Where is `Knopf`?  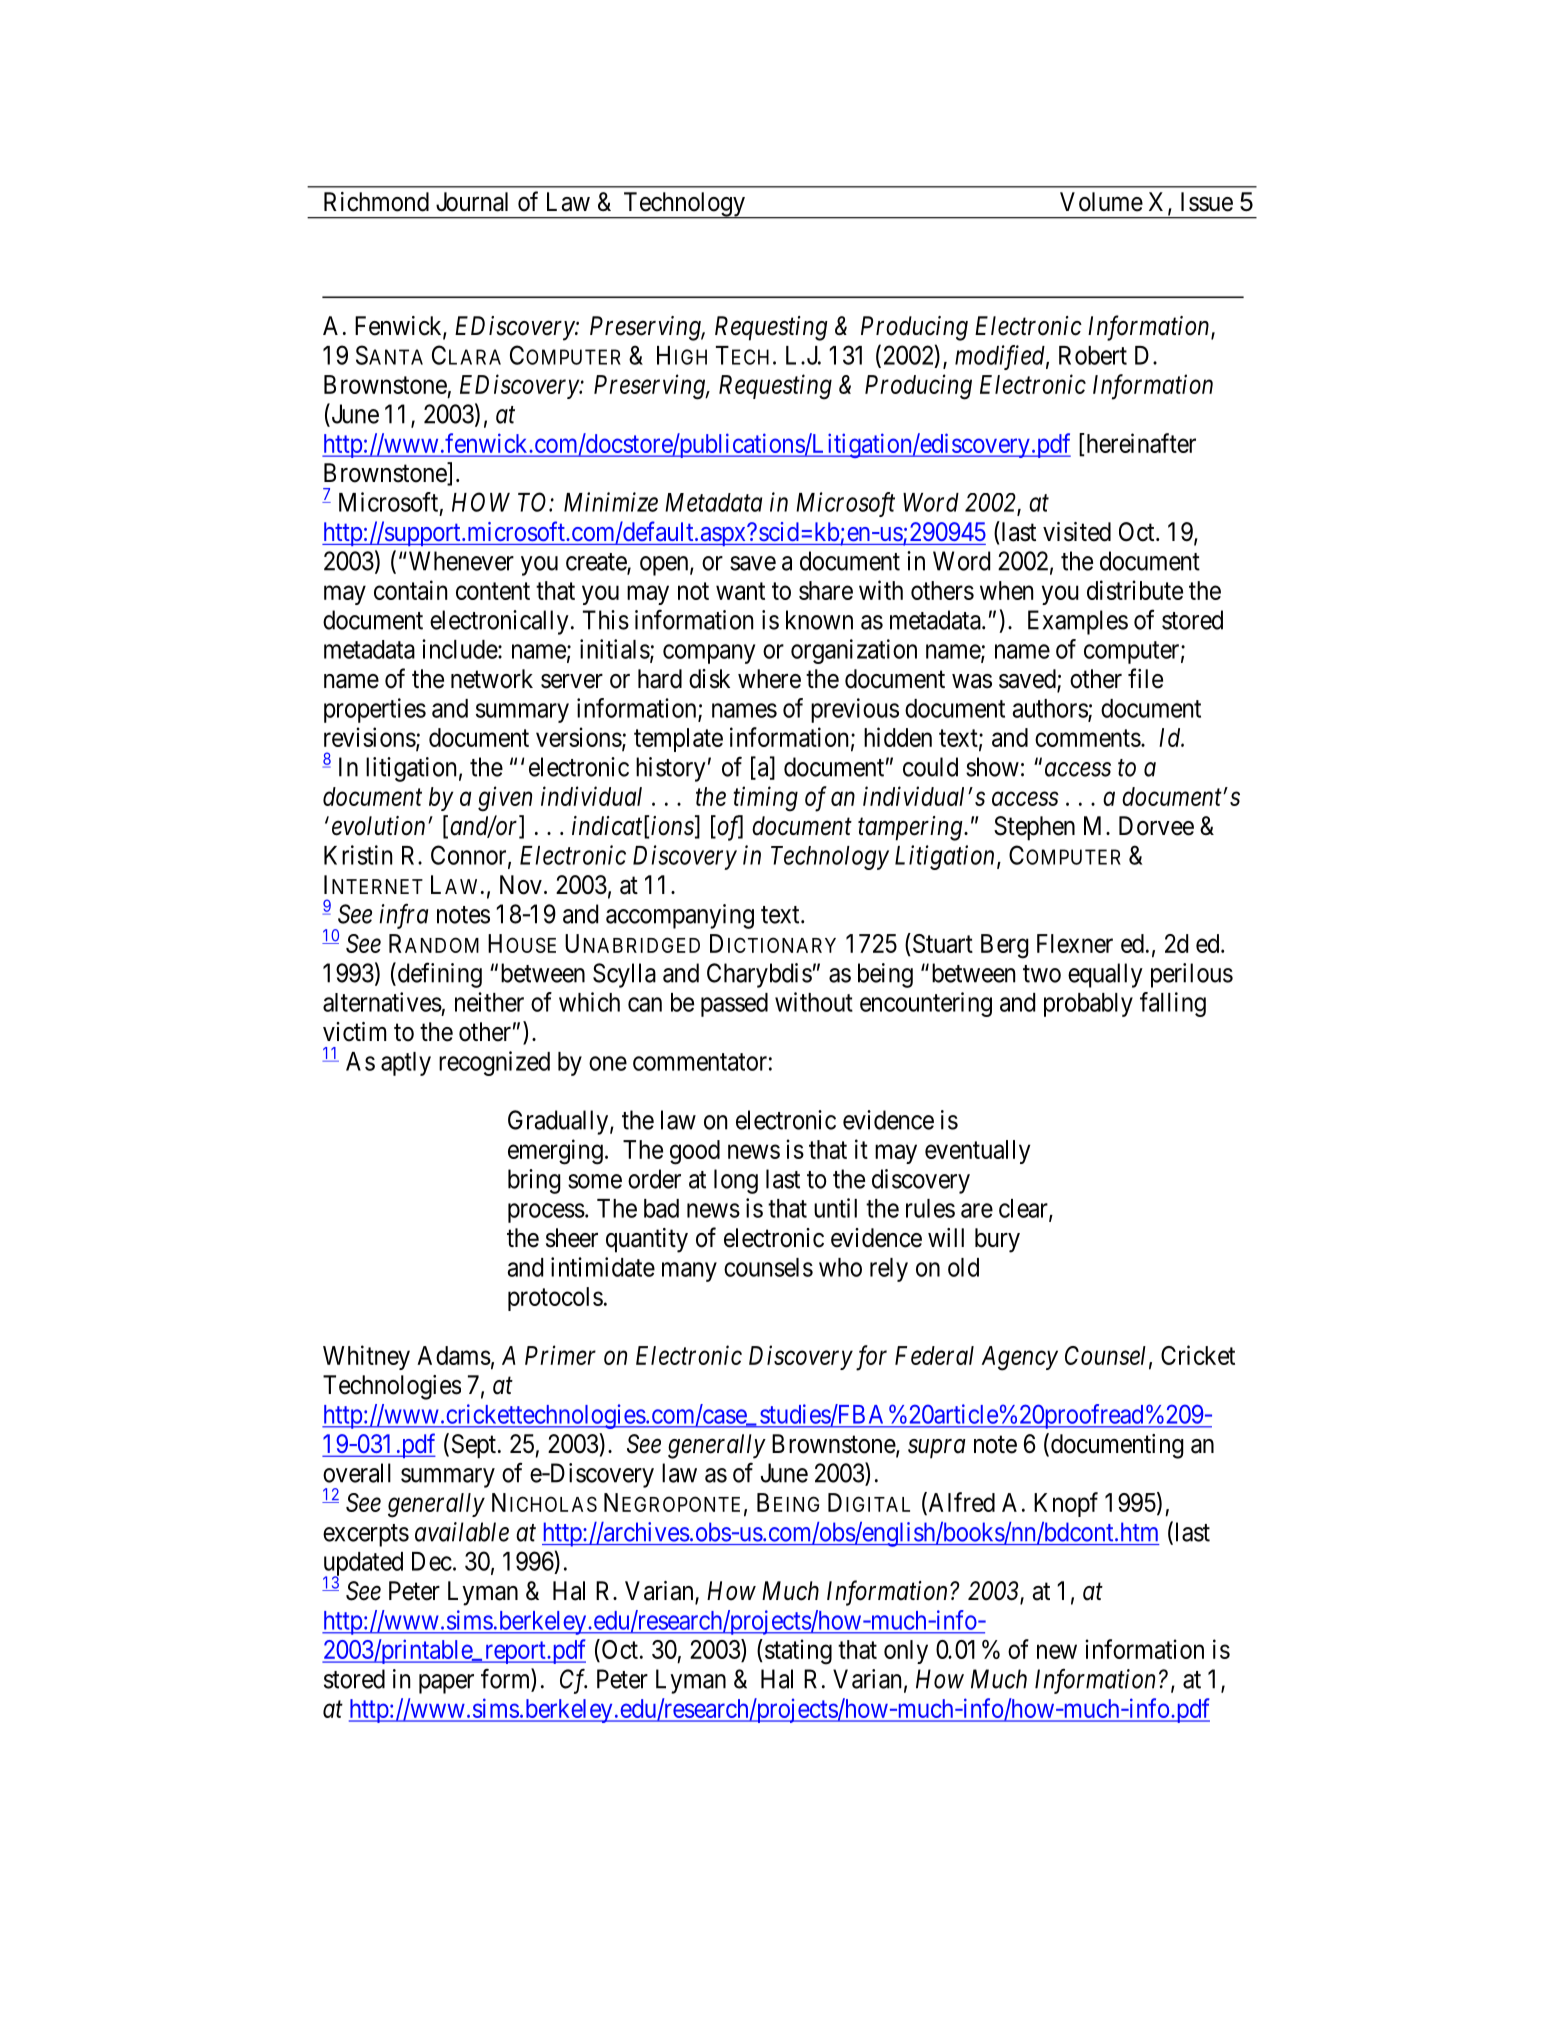 Knopf is located at coordinates (1066, 1504).
